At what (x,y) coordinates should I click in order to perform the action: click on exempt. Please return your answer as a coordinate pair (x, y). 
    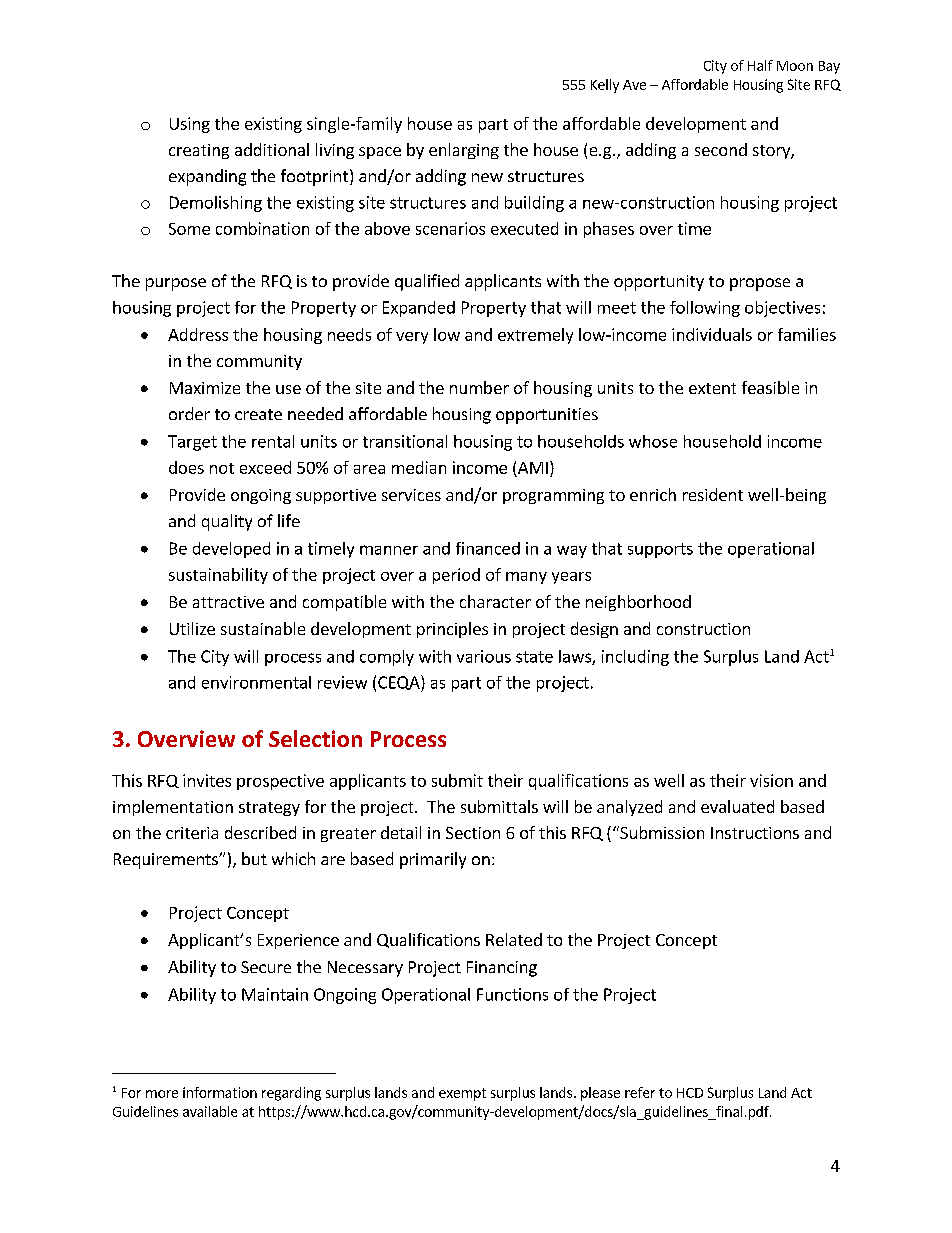
    Looking at the image, I should click on (462, 1094).
